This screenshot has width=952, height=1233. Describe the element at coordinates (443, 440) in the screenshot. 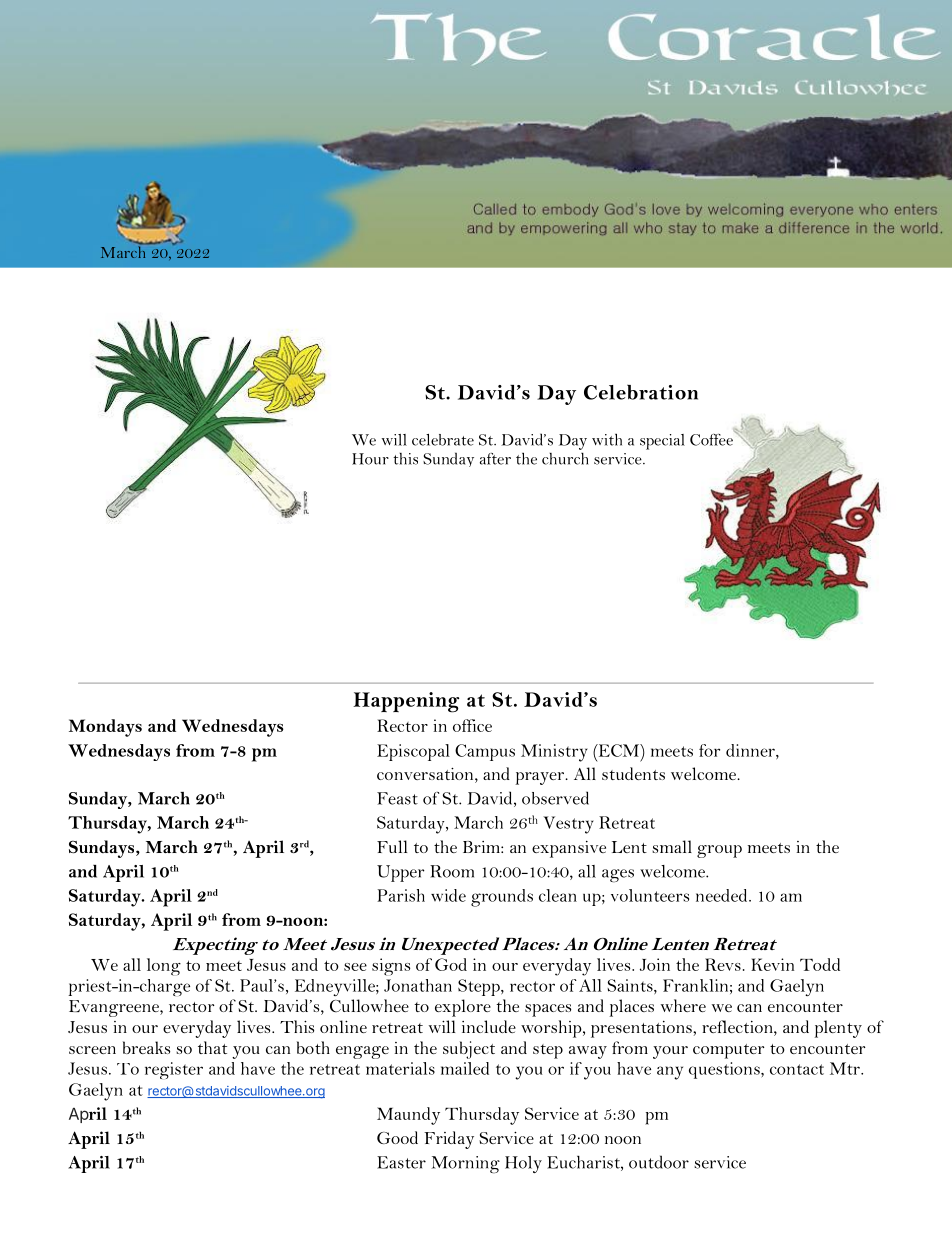

I see `celebrate` at that location.
